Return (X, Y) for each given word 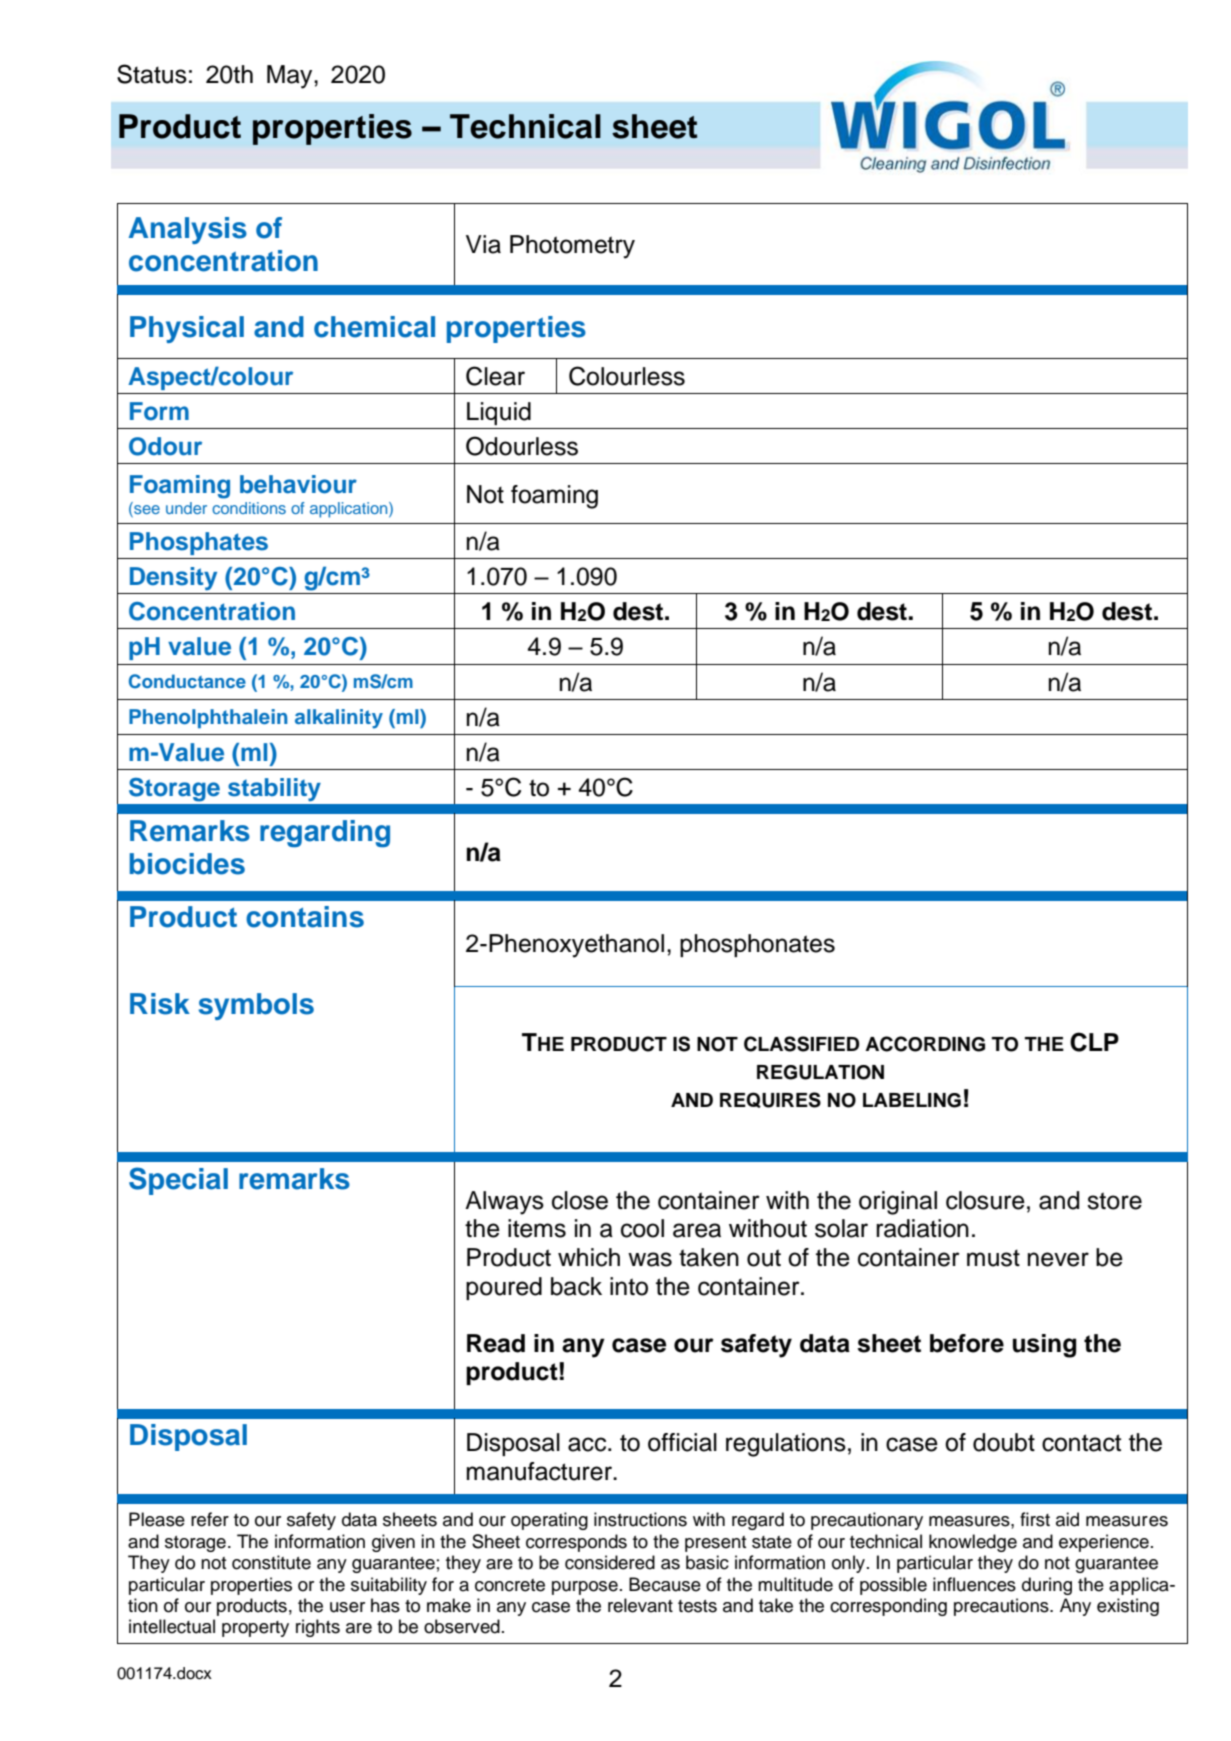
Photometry (572, 247)
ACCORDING (925, 1044)
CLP (1094, 1042)
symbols (256, 1006)
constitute (271, 1562)
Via (483, 244)
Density (173, 579)
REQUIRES (770, 1100)
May (291, 77)
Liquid (499, 413)
